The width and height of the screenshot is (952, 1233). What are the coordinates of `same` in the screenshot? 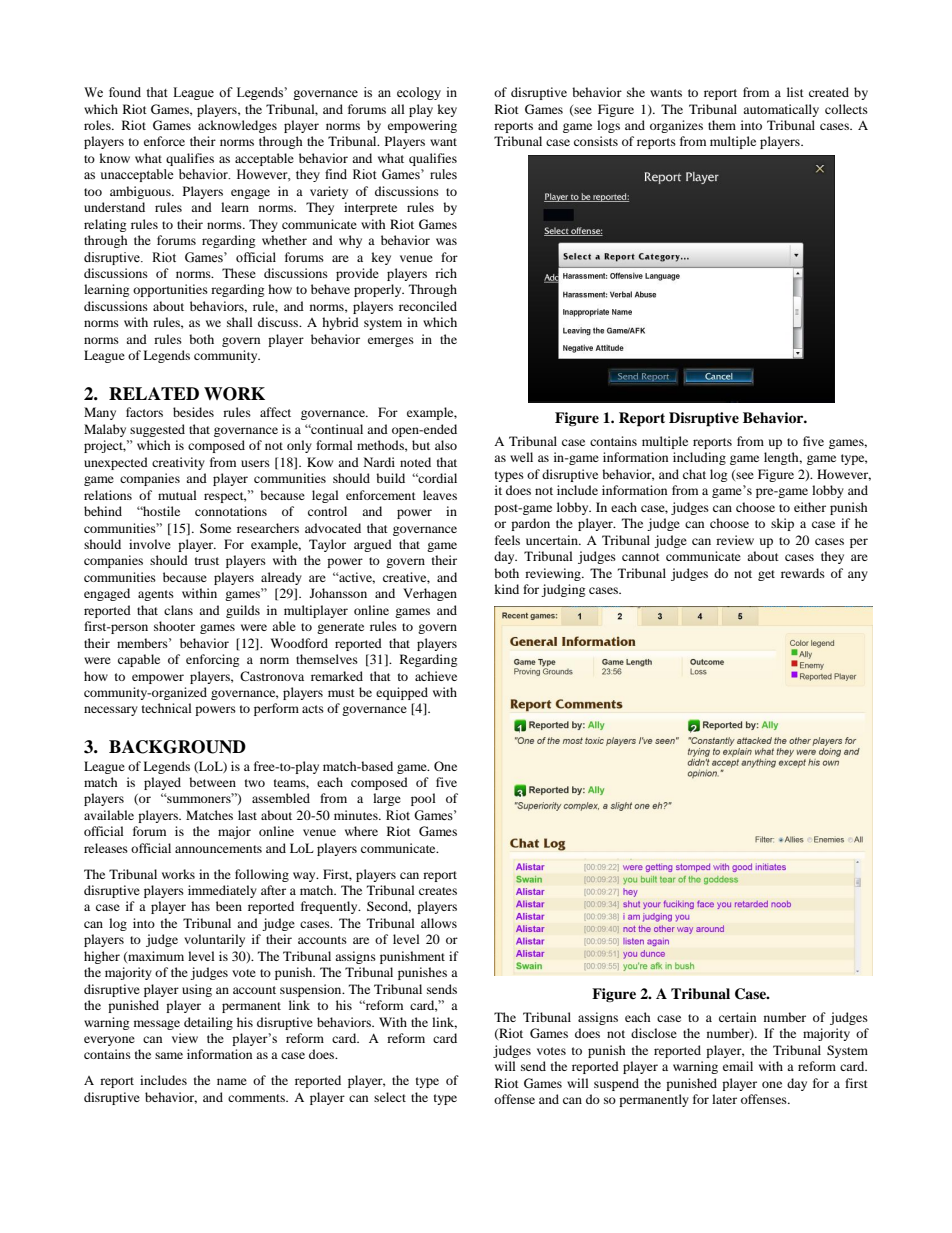 It's located at (169, 1055).
